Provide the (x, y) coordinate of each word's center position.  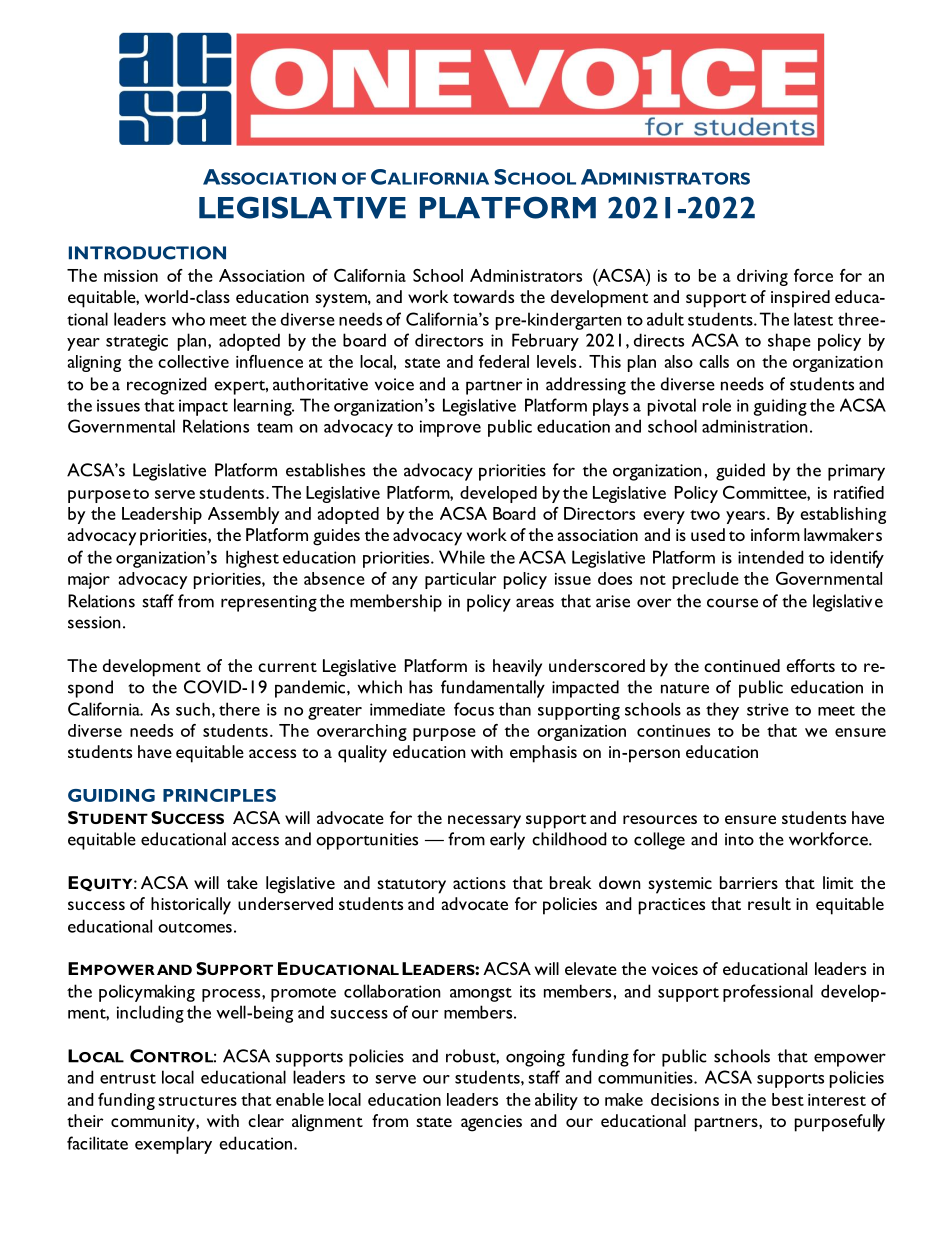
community (154, 1123)
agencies (491, 1123)
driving (762, 277)
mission (131, 276)
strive (768, 709)
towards (483, 296)
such (193, 709)
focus (474, 709)
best (788, 1099)
